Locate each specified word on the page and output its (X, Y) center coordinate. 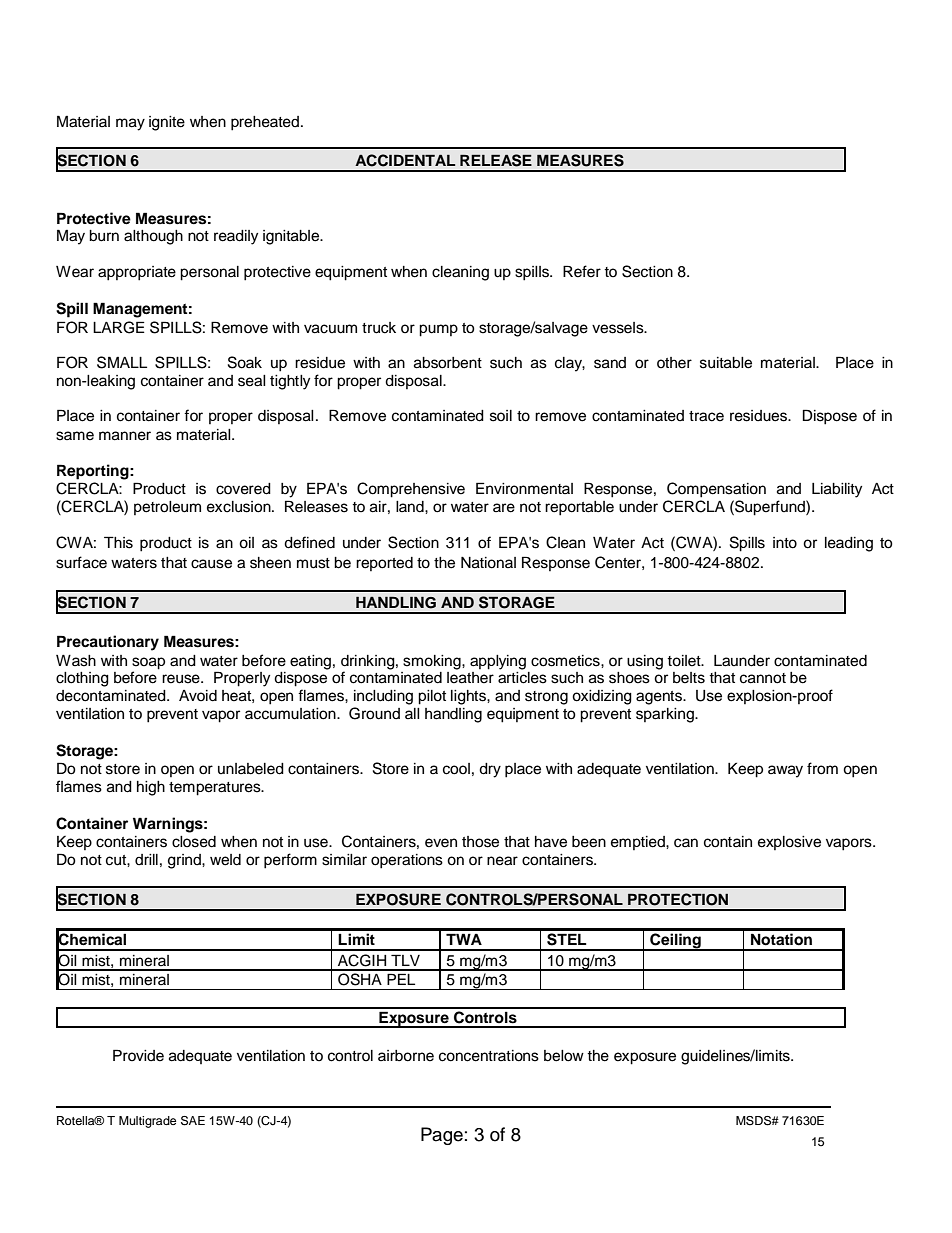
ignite (167, 123)
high (151, 788)
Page (442, 1136)
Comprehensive (411, 490)
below (564, 1056)
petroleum (167, 508)
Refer (582, 271)
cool (456, 769)
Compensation (716, 490)
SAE (193, 1121)
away (785, 771)
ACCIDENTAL (405, 160)
